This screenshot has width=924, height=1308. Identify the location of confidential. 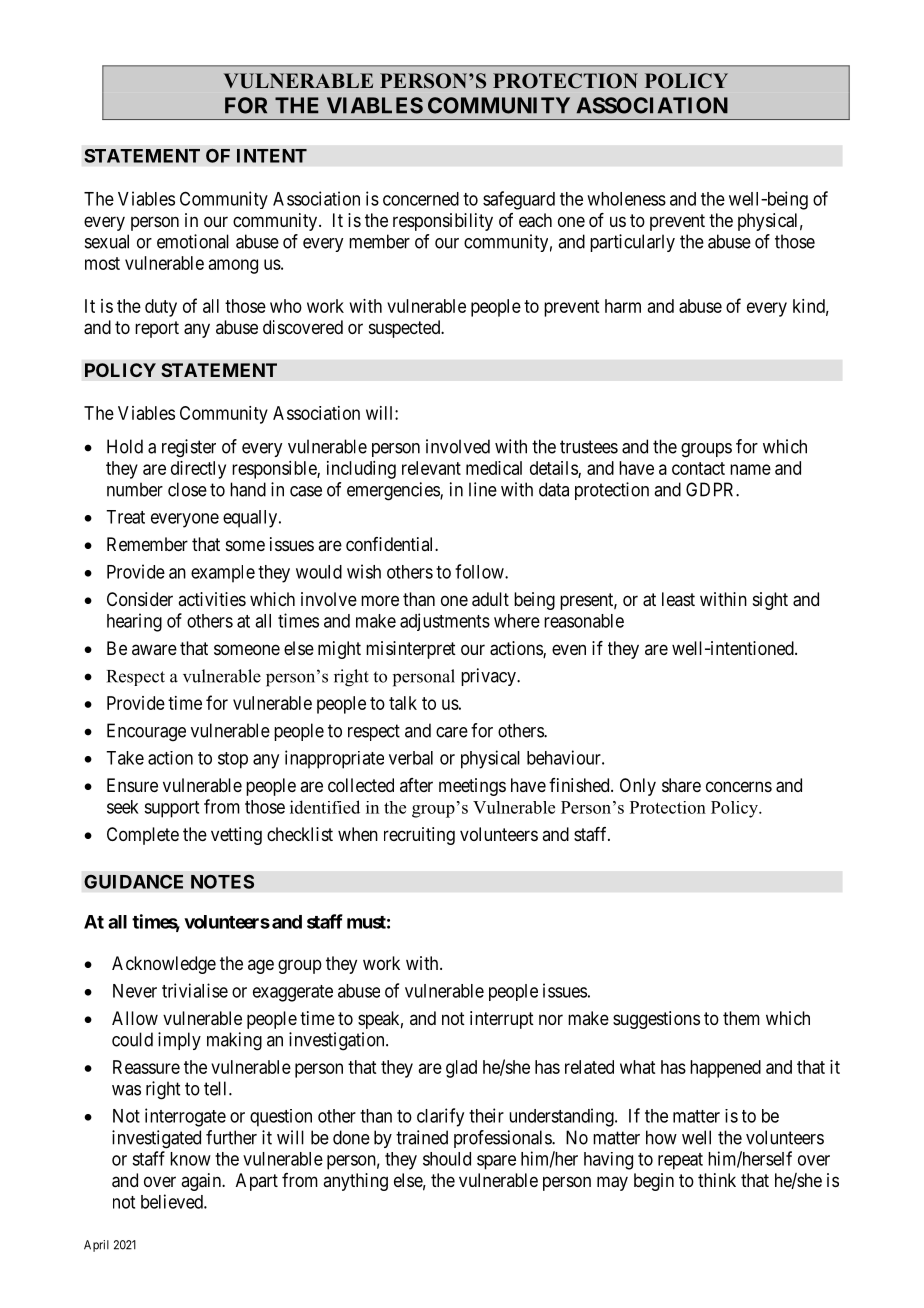
(391, 544).
